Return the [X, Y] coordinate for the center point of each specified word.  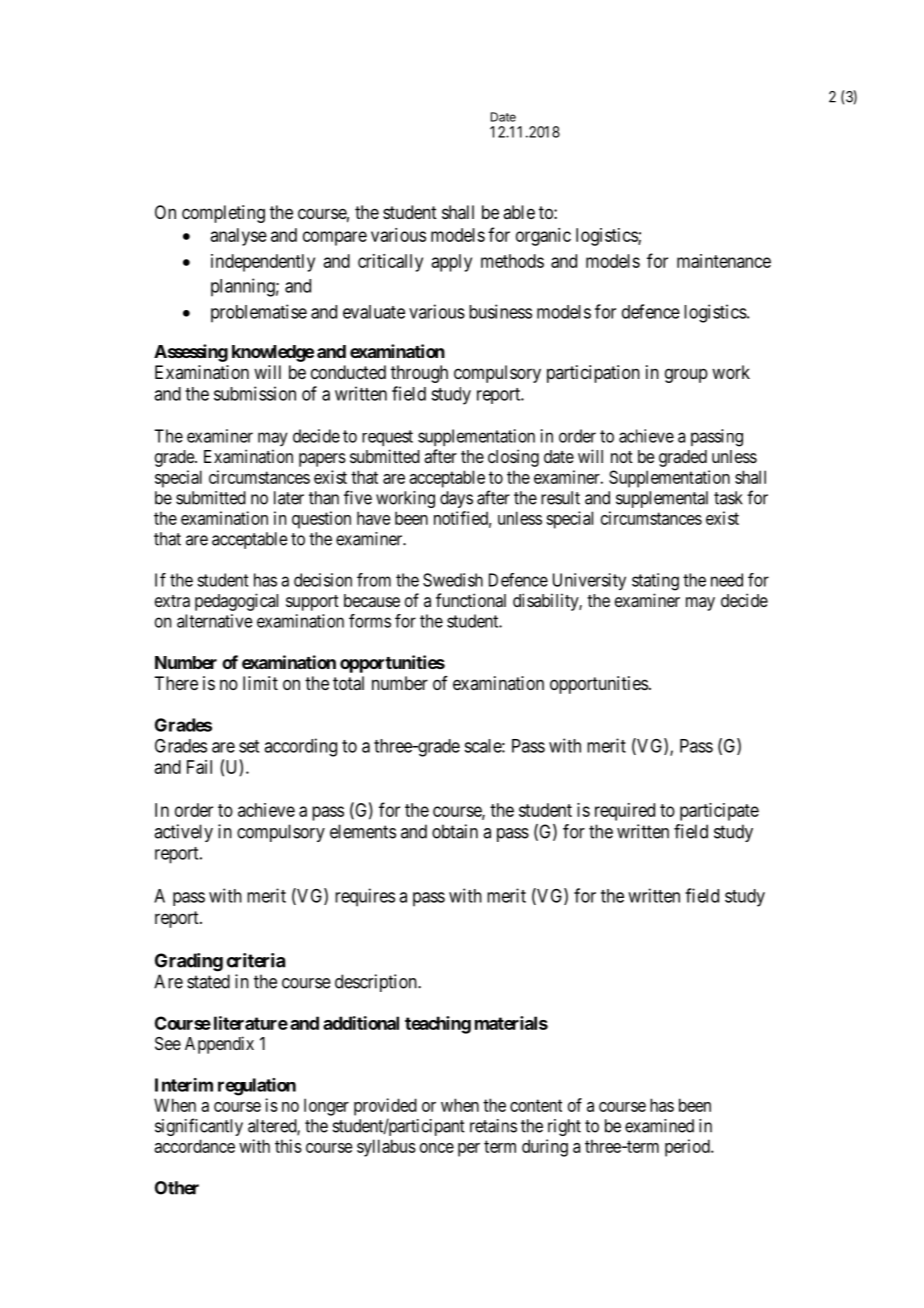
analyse [239, 237]
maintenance [724, 261]
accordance [194, 1146]
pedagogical [236, 602]
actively [183, 833]
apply [452, 263]
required [625, 812]
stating [655, 582]
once [437, 1148]
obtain [455, 831]
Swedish [453, 580]
